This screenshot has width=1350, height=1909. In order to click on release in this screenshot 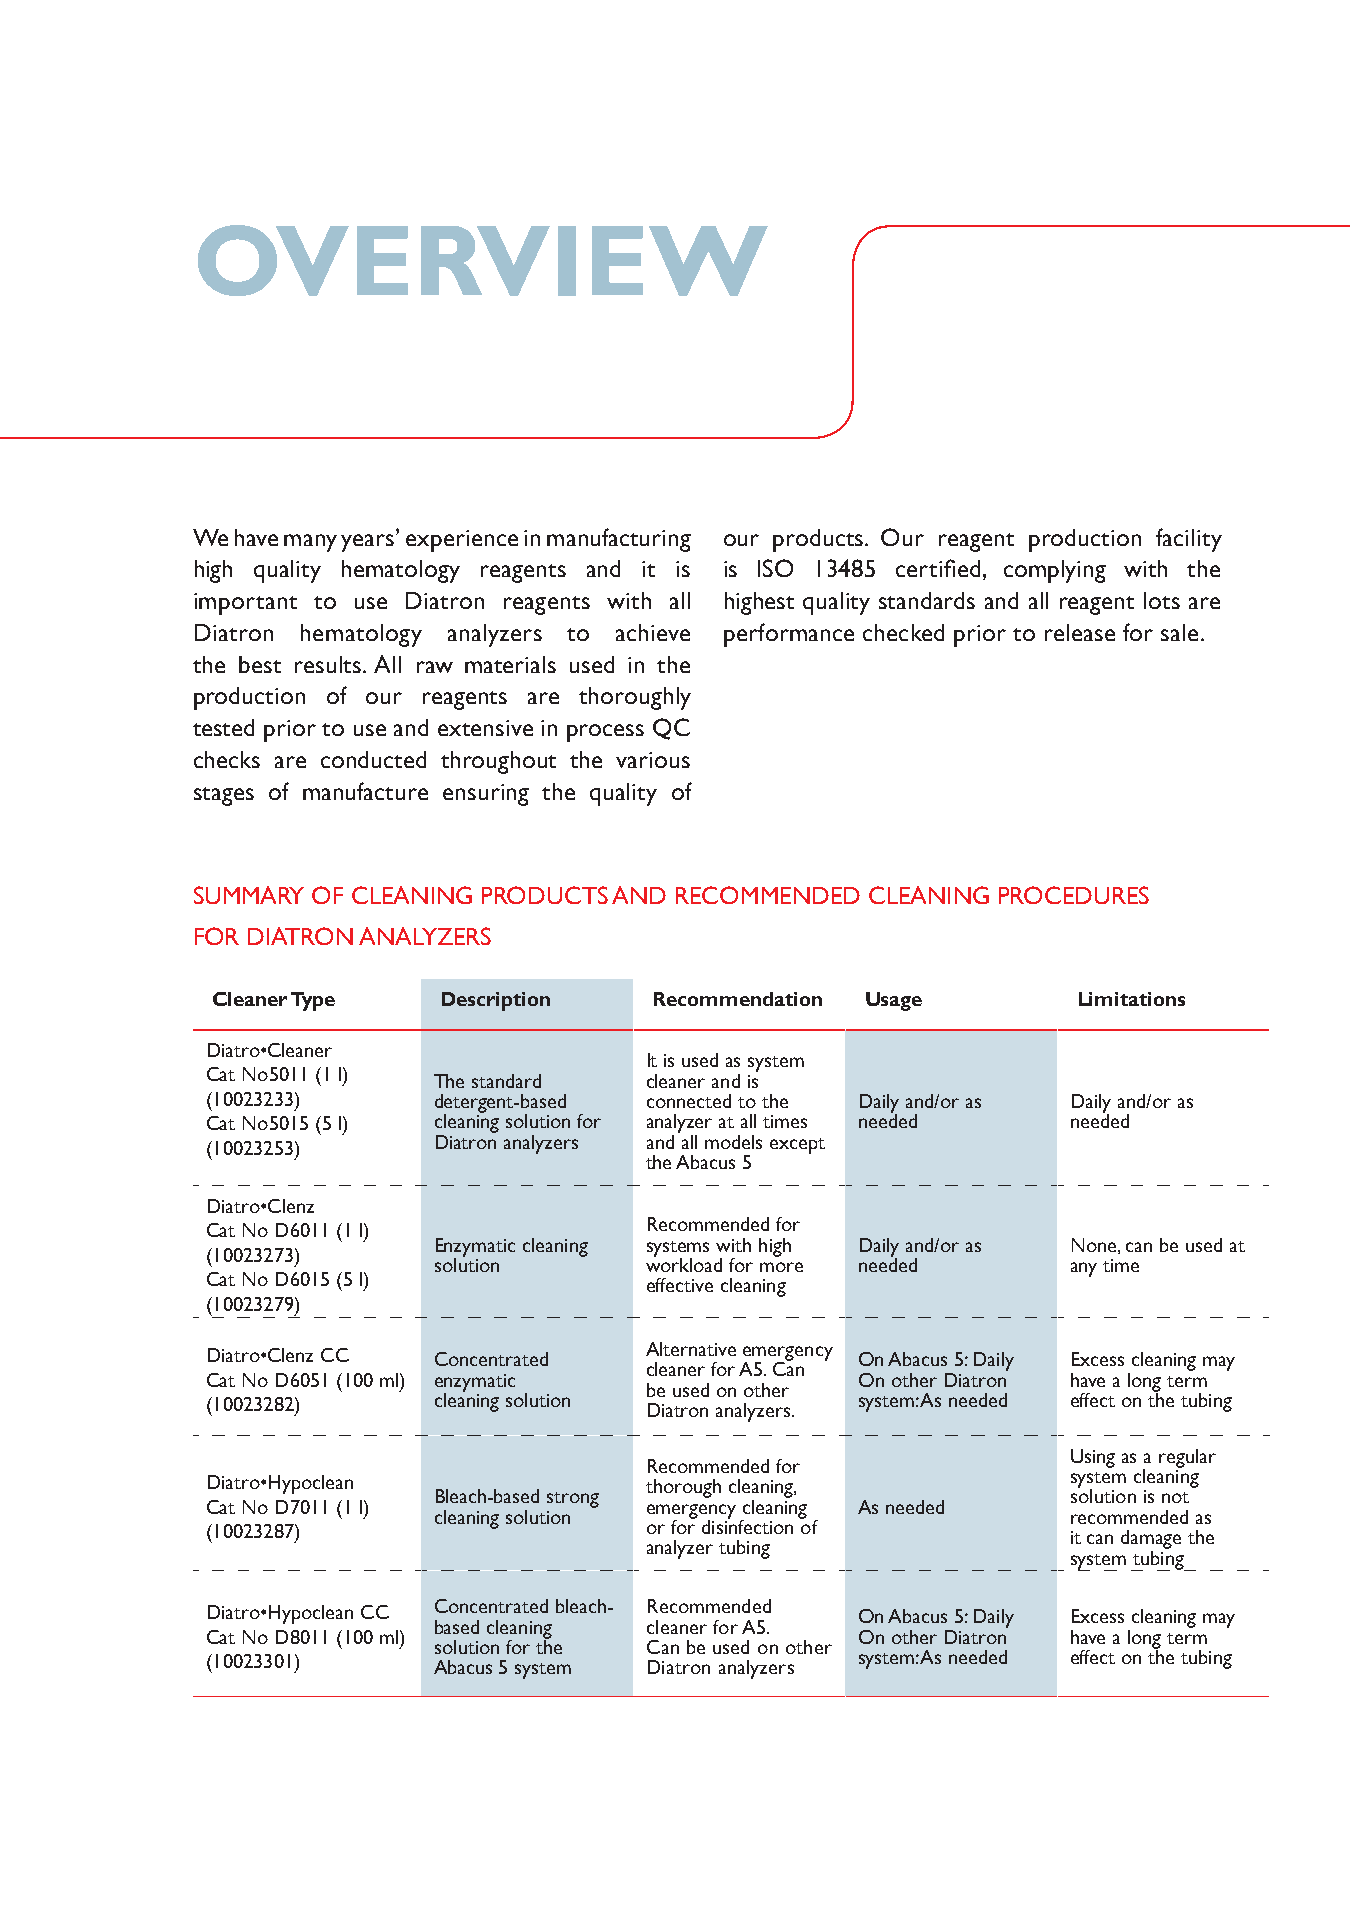, I will do `click(1080, 632)`.
